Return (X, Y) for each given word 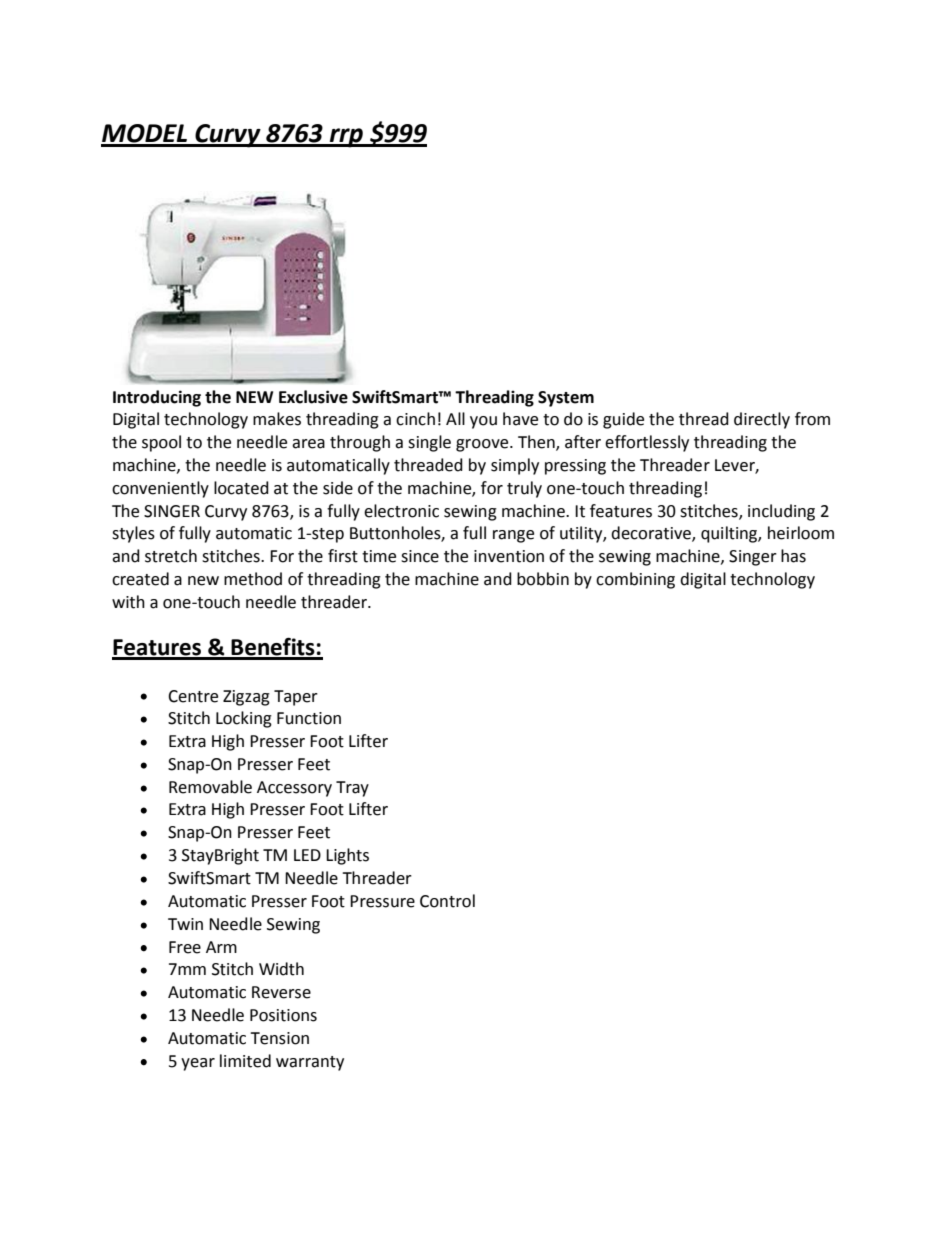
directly (762, 420)
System (566, 399)
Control (447, 901)
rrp (346, 138)
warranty (310, 1063)
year (198, 1064)
